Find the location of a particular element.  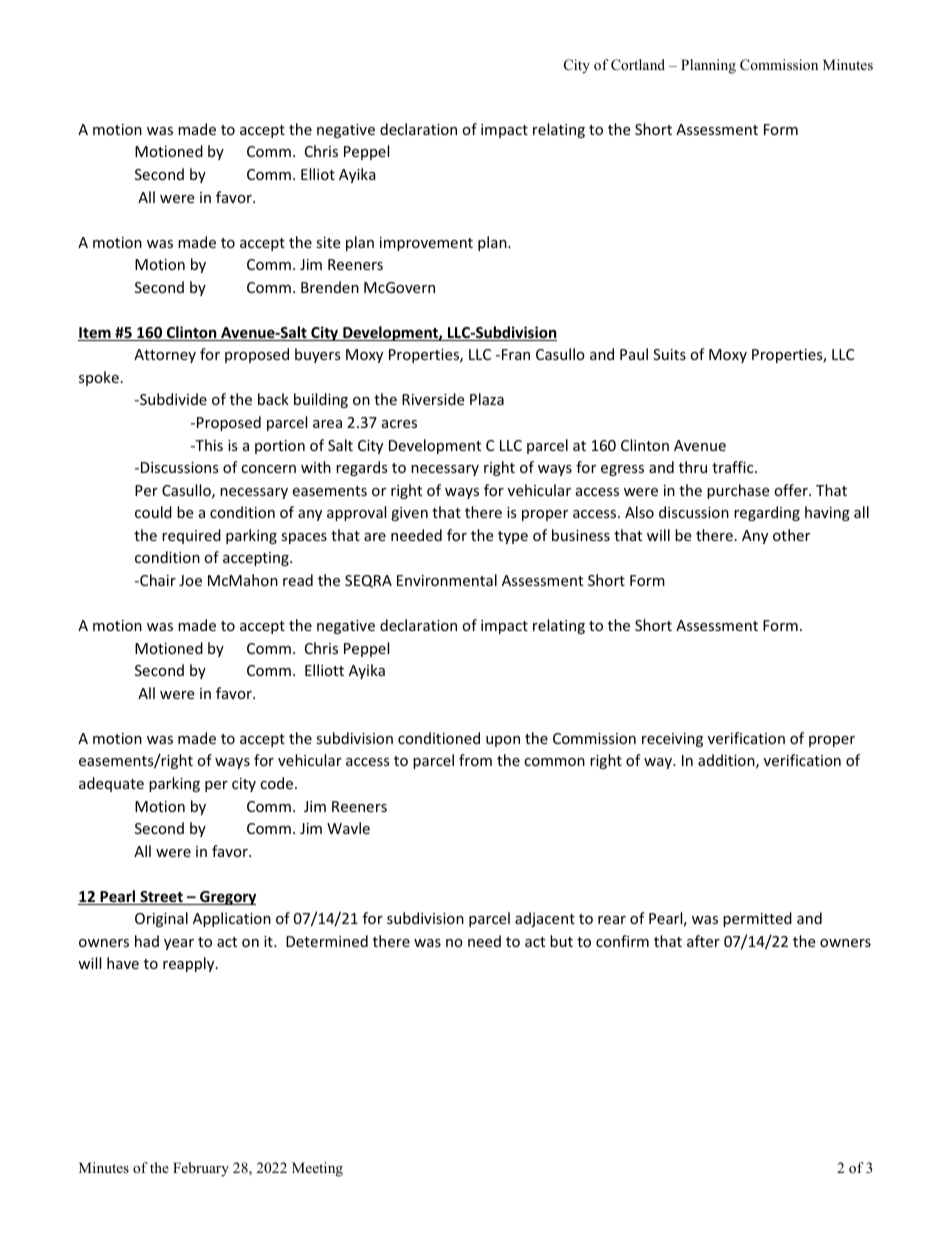

Suits is located at coordinates (669, 354).
